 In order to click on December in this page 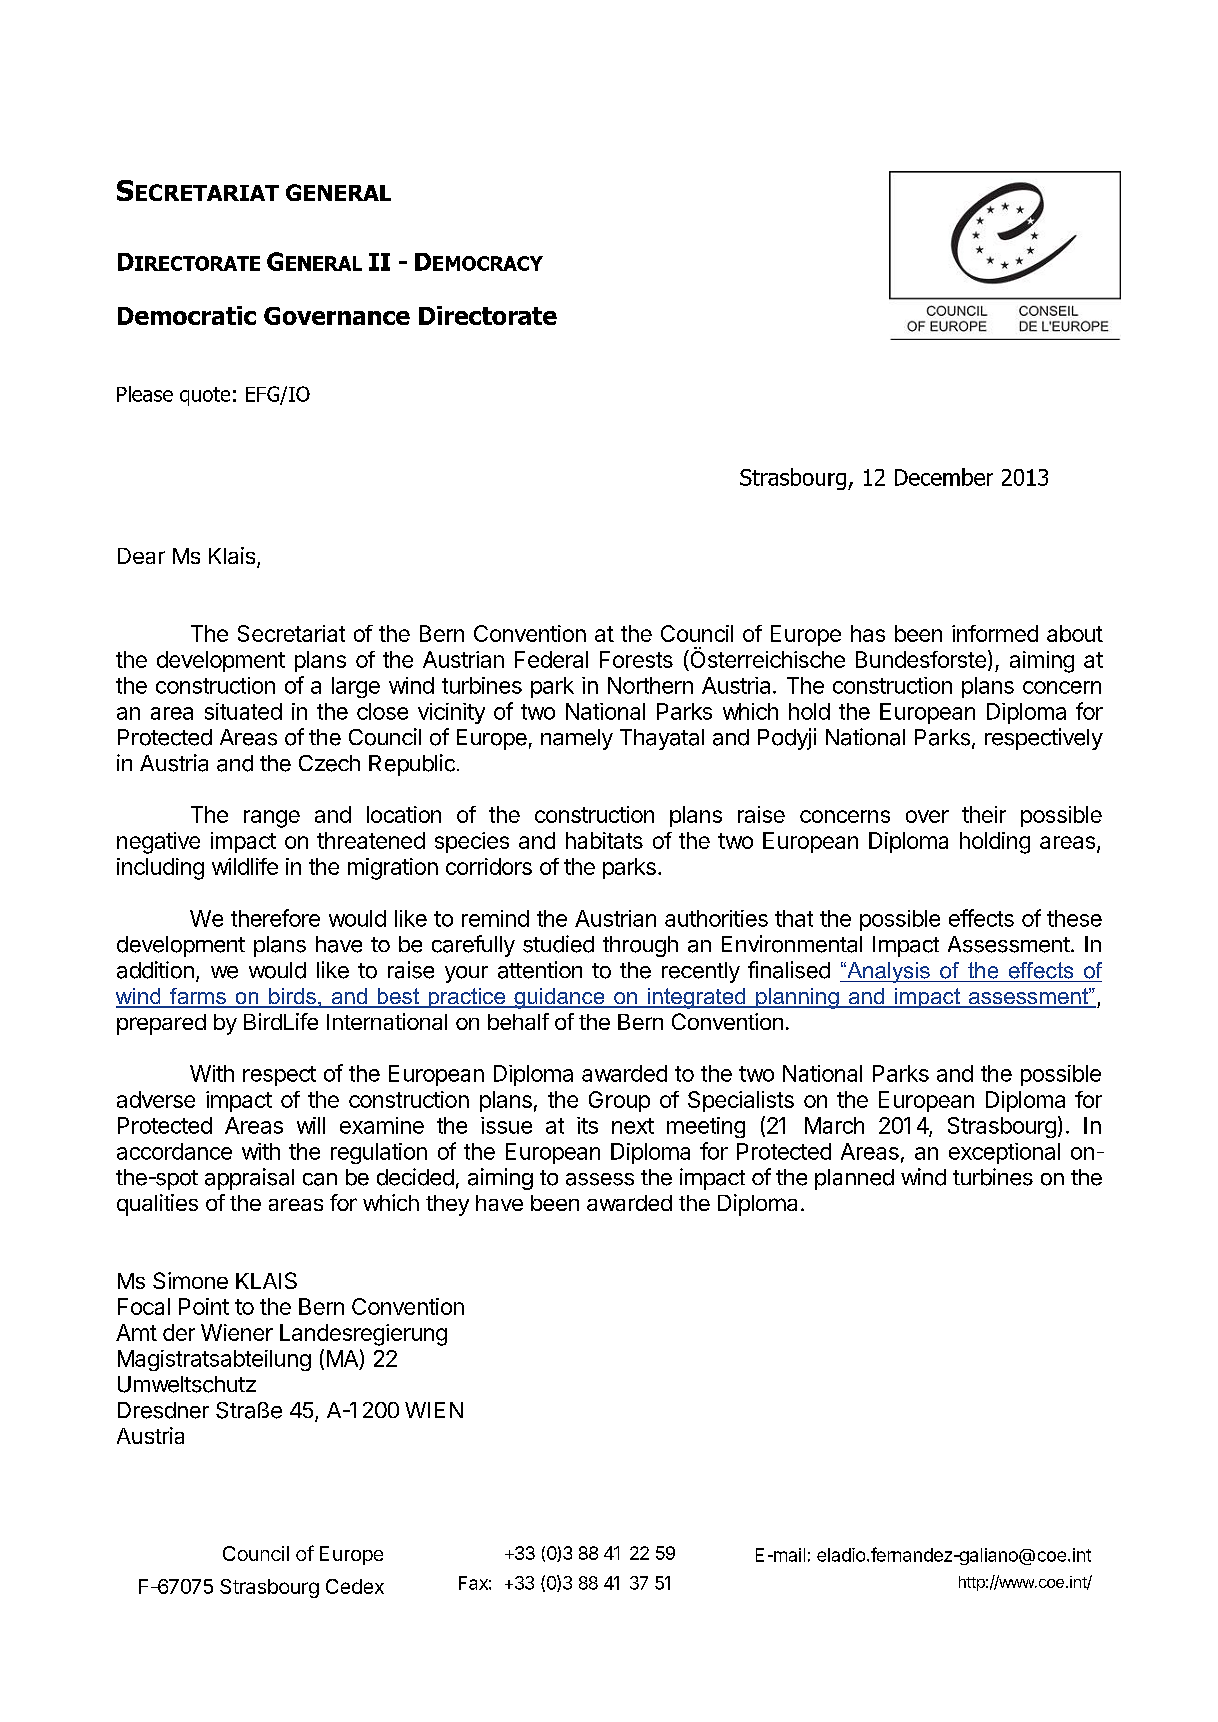, I will do `click(944, 477)`.
